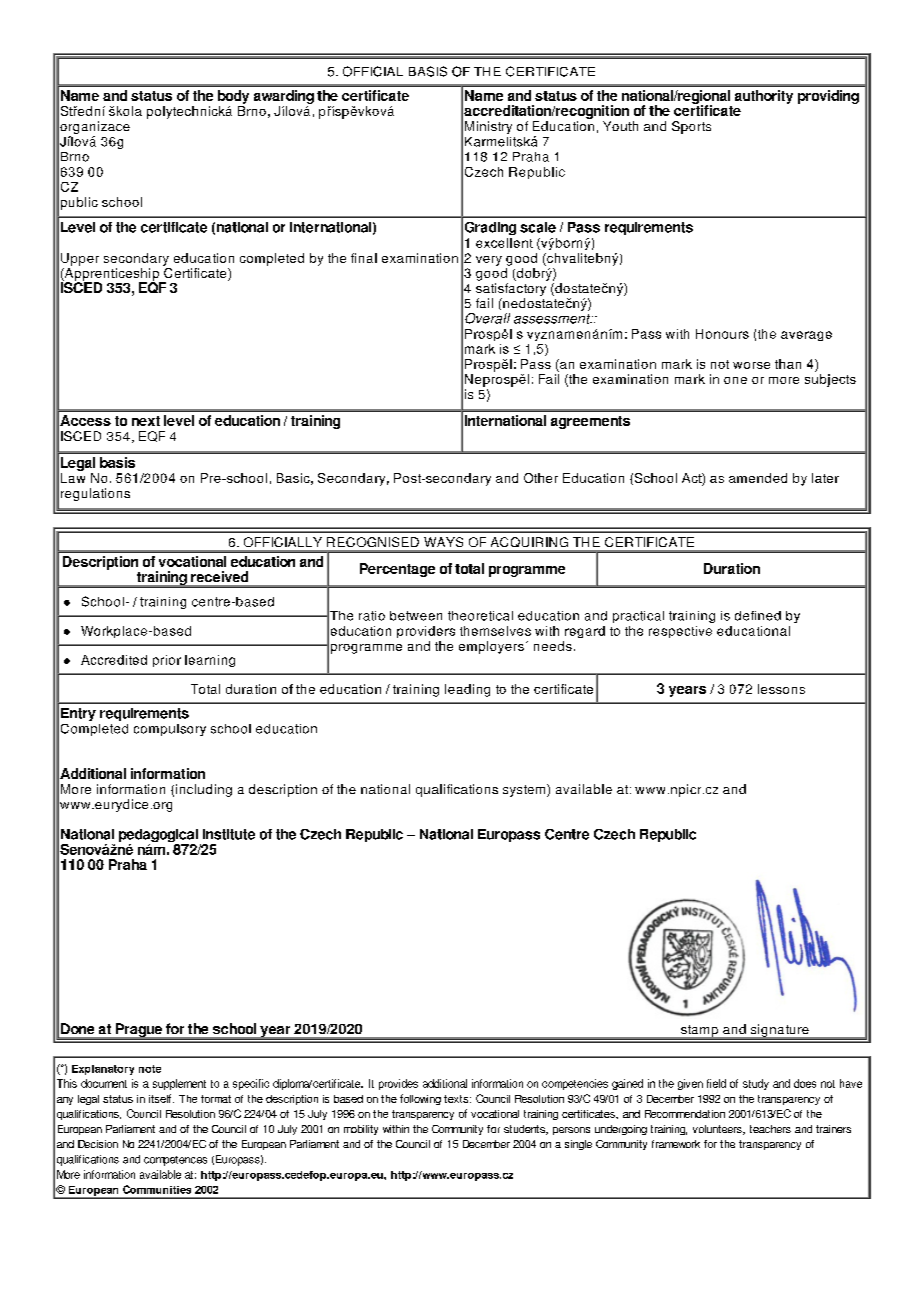 Image resolution: width=924 pixels, height=1308 pixels. Describe the element at coordinates (488, 127) in the screenshot. I see `Ministry` at that location.
